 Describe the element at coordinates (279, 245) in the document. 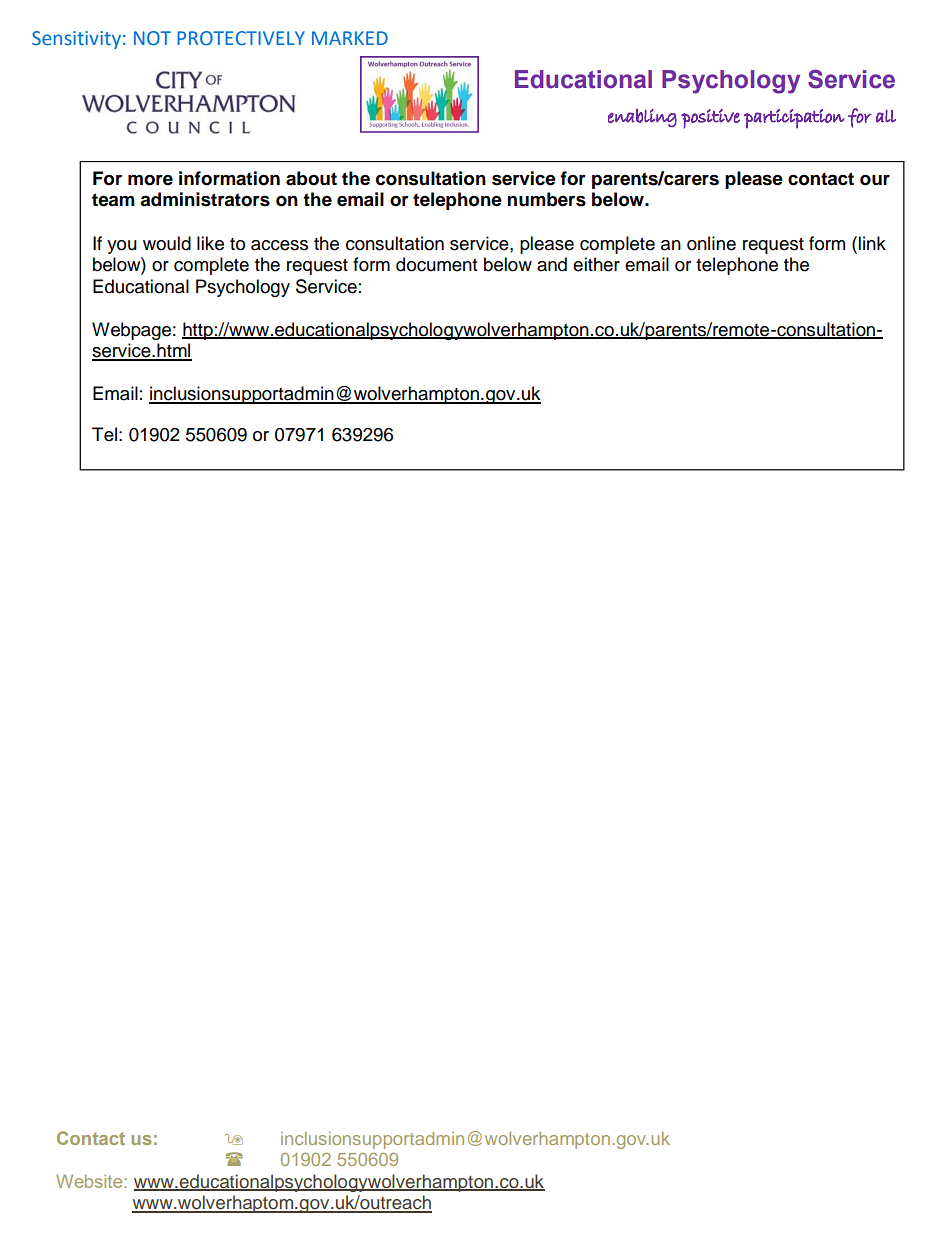

I see `access` at that location.
